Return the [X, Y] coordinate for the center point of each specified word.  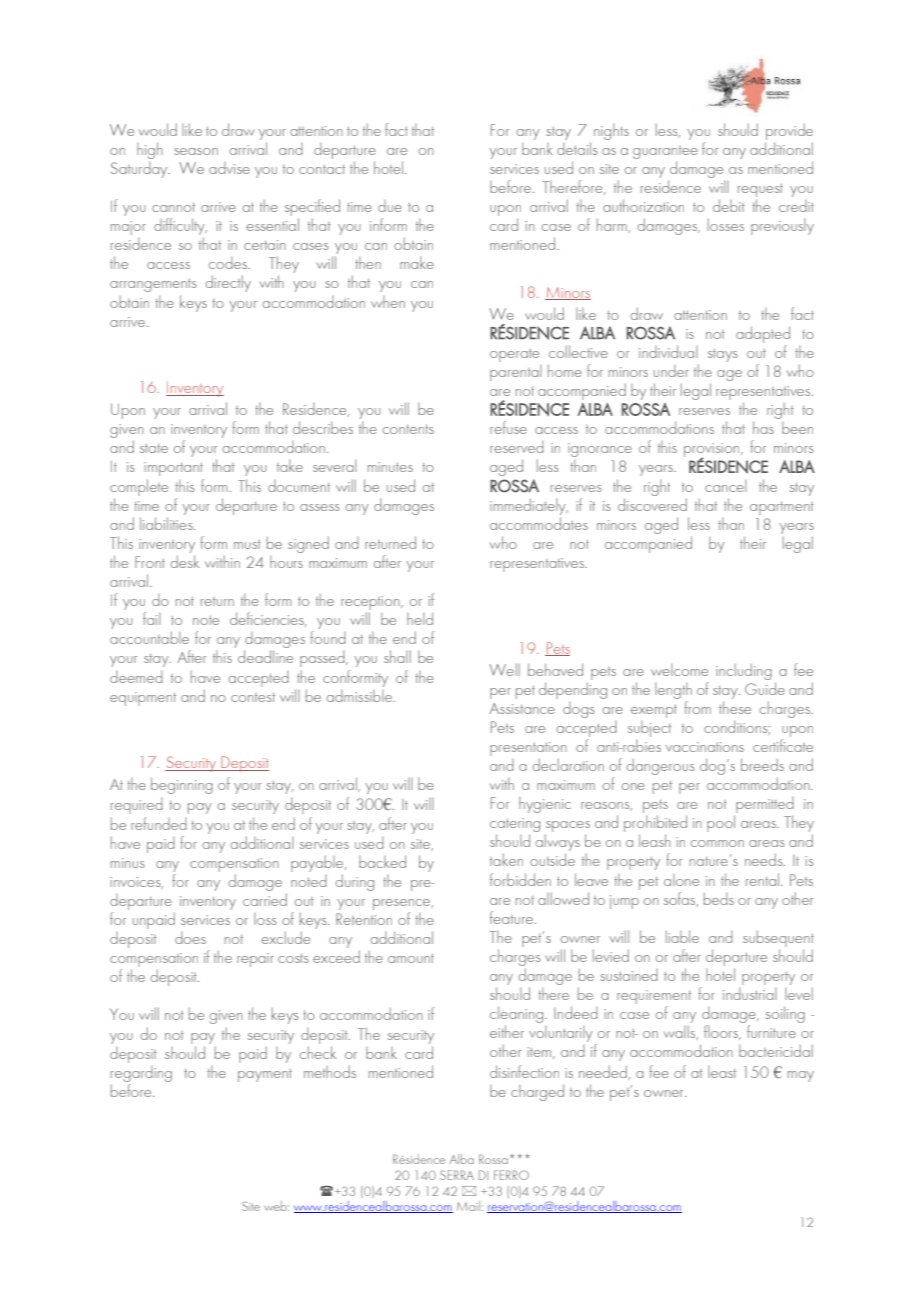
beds [719, 898]
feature [511, 917]
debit [729, 205]
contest [253, 697]
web [276, 1206]
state [154, 448]
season [196, 151]
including [744, 671]
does [190, 938]
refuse [508, 427]
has [763, 427]
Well [504, 669]
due [390, 206]
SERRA [457, 1175]
